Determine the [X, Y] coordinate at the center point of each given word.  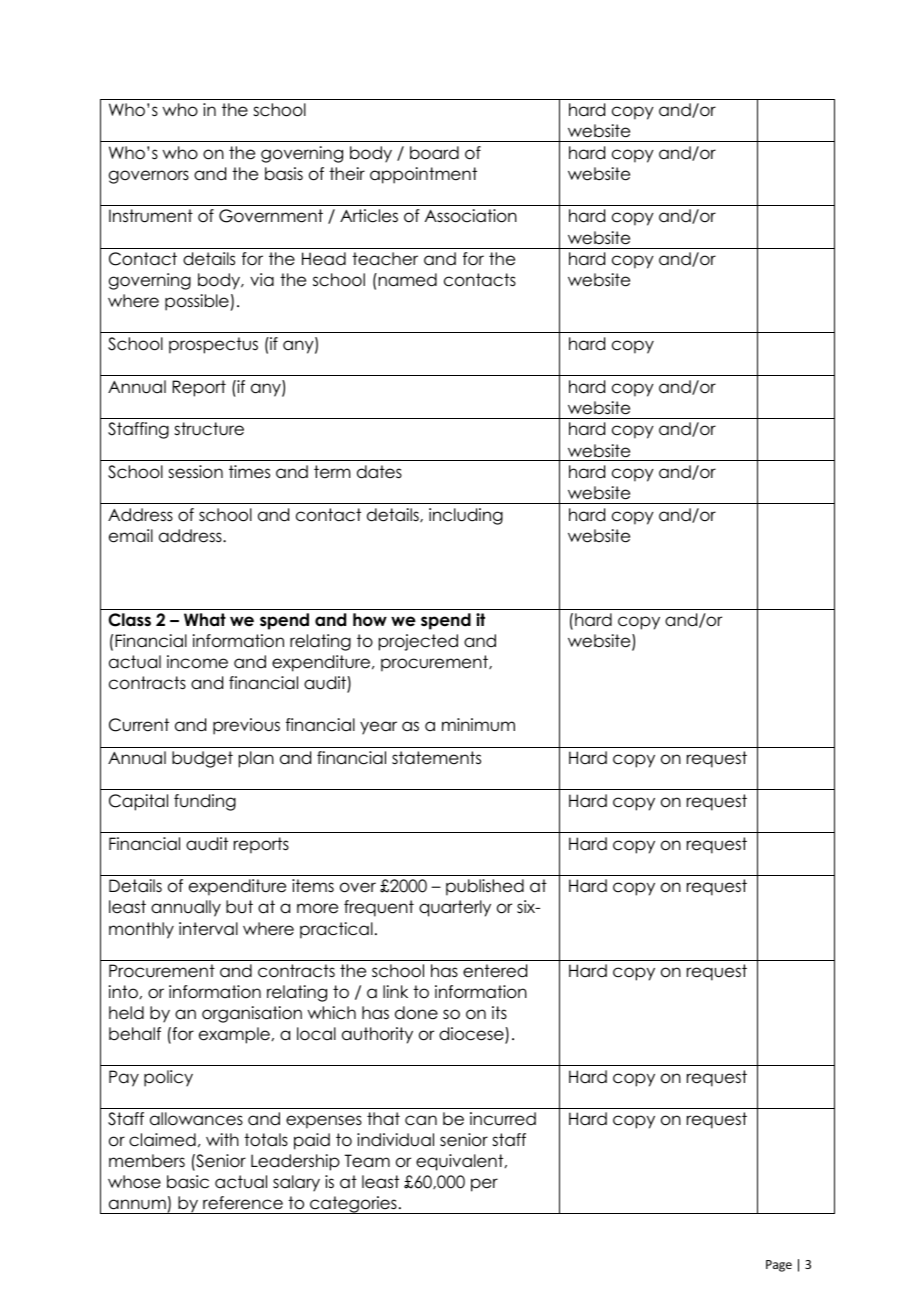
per [484, 1185]
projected [418, 642]
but [239, 907]
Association [471, 216]
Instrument [151, 216]
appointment [423, 175]
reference [243, 1203]
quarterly [455, 908]
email [131, 536]
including [466, 516]
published [485, 887]
